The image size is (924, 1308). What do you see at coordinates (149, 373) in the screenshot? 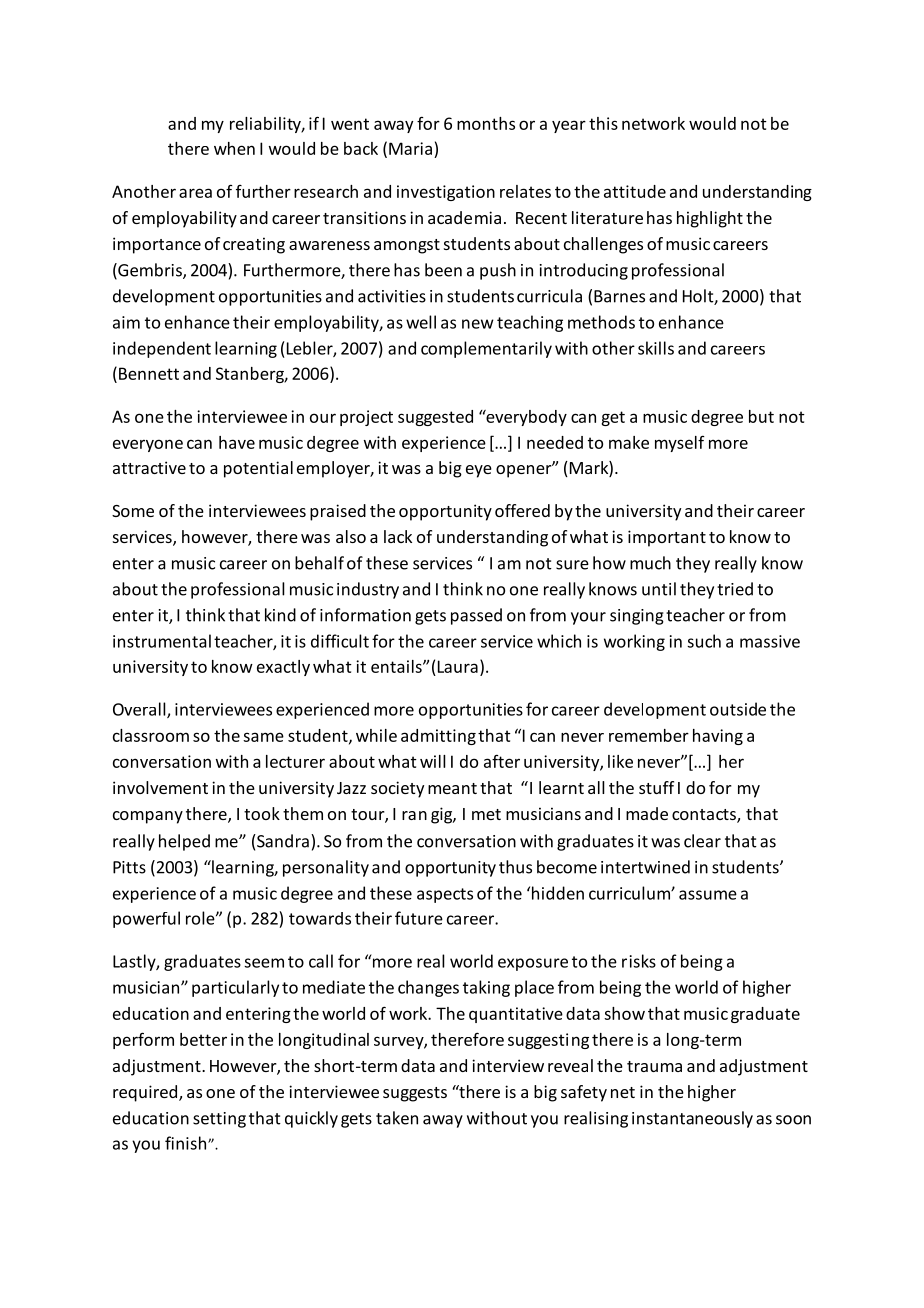
I see `Bennett` at bounding box center [149, 373].
